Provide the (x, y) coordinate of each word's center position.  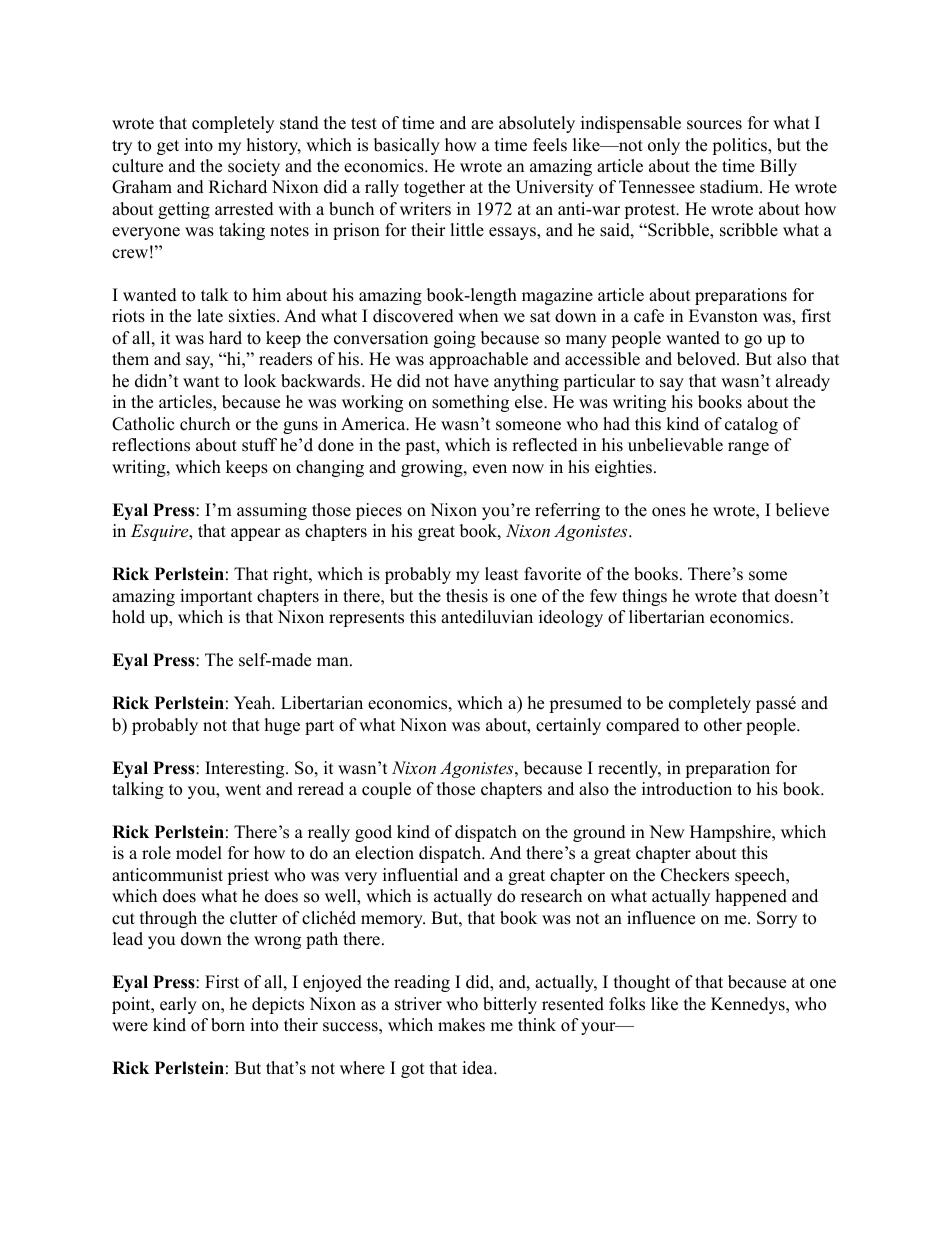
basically (407, 146)
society (254, 167)
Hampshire (731, 833)
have (471, 381)
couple (386, 790)
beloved (707, 359)
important (216, 597)
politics (740, 146)
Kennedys (749, 1005)
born (228, 1025)
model (199, 853)
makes (461, 1025)
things (644, 597)
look (260, 381)
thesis (467, 596)
